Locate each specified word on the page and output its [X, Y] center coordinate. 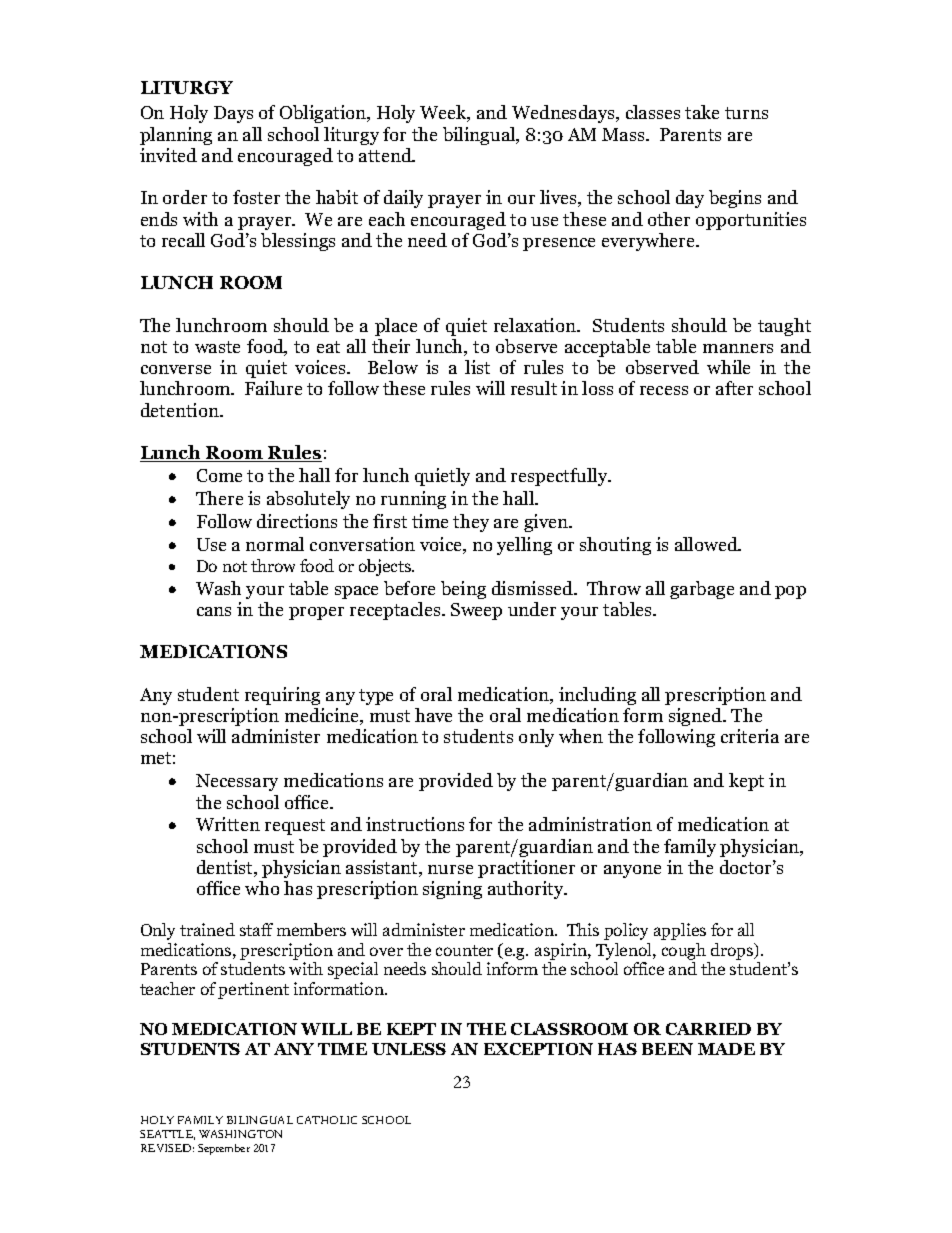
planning [176, 136]
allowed [707, 544]
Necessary [237, 782]
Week [444, 113]
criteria [750, 736]
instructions [415, 824]
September [224, 1149]
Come [219, 475]
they [471, 523]
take [702, 112]
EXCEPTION [538, 1049]
